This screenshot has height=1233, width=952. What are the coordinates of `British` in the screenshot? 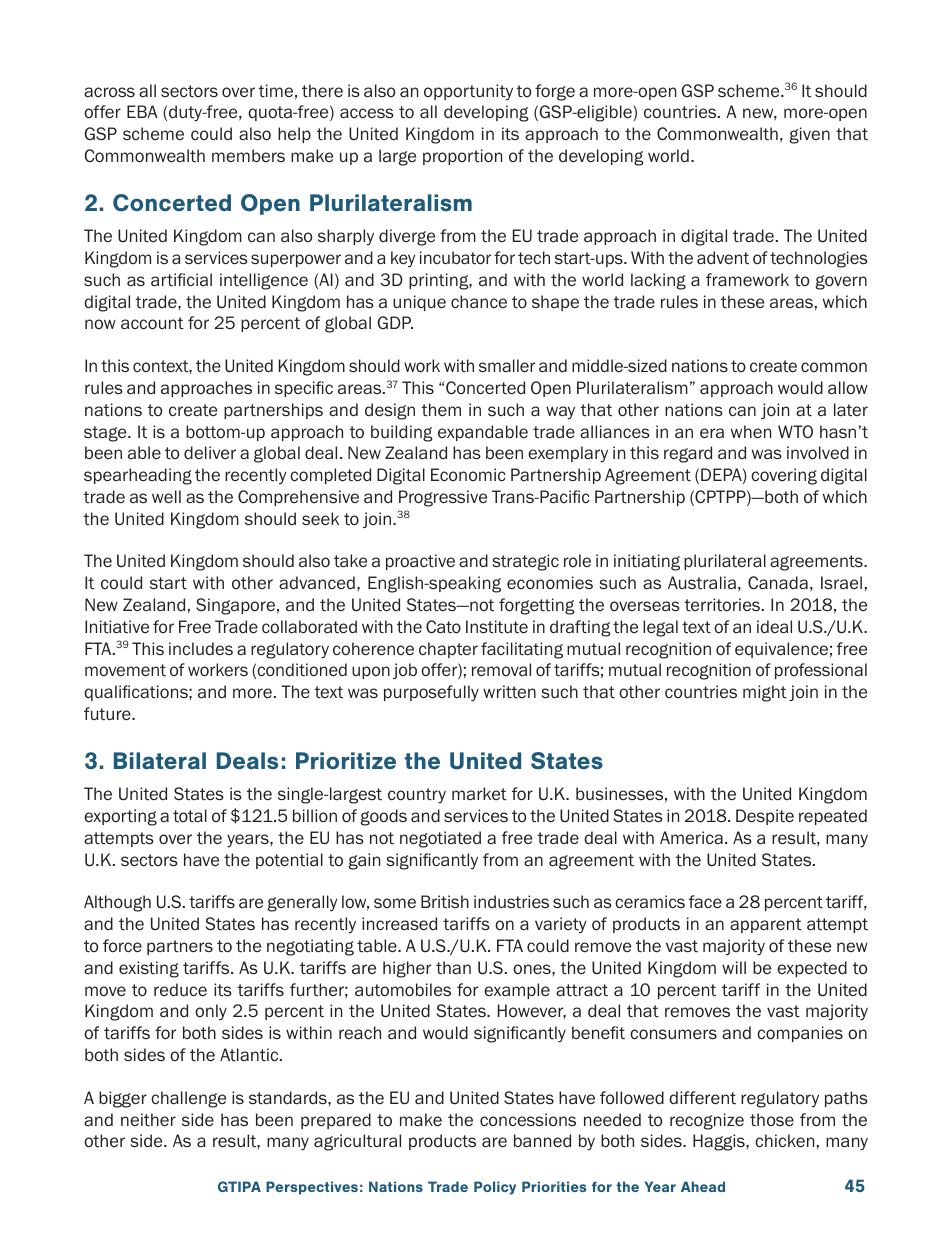 It's located at (445, 902).
